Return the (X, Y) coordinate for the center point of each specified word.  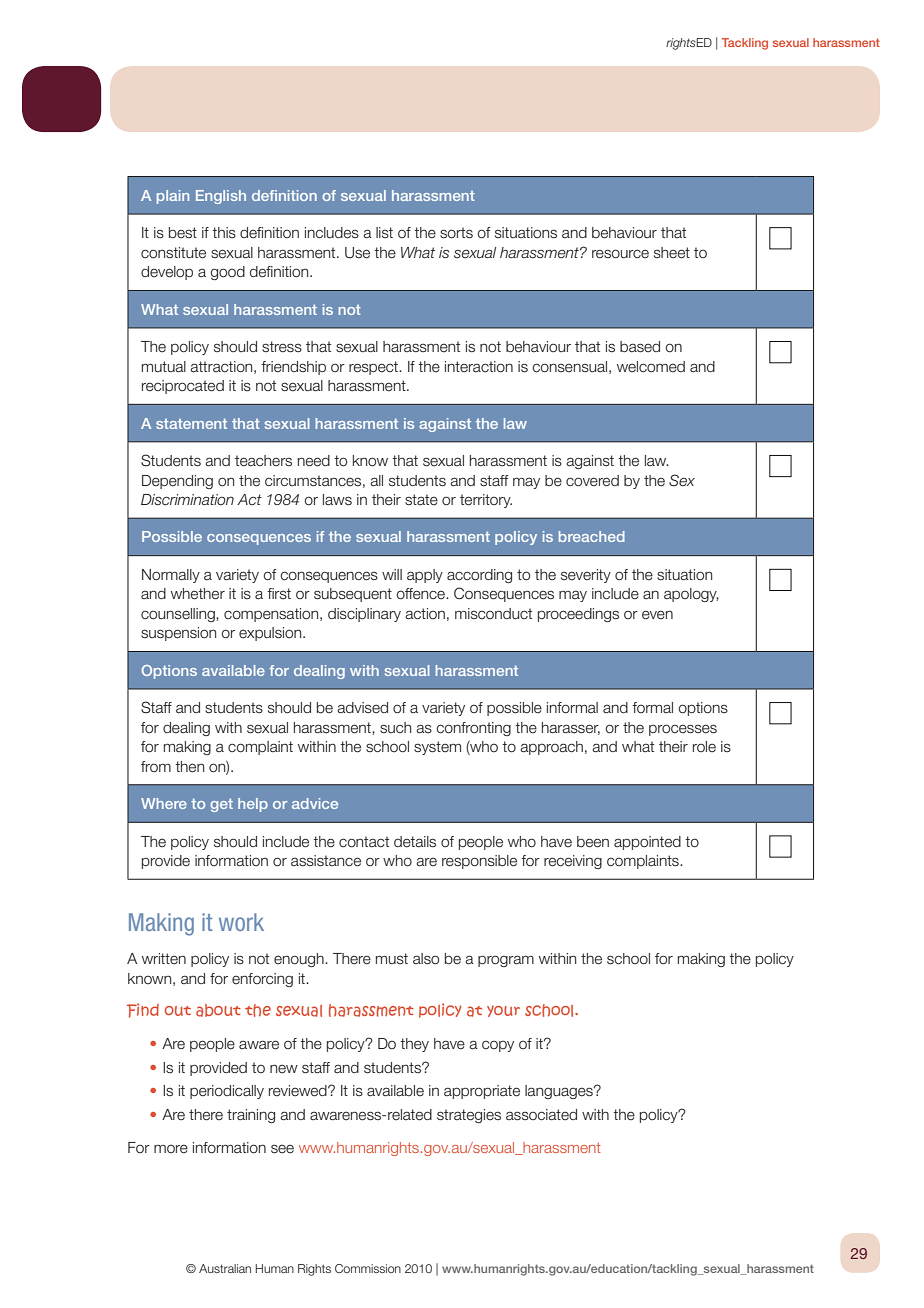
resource (620, 254)
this (224, 232)
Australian (225, 1268)
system (437, 748)
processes (683, 730)
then (189, 767)
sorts (456, 233)
